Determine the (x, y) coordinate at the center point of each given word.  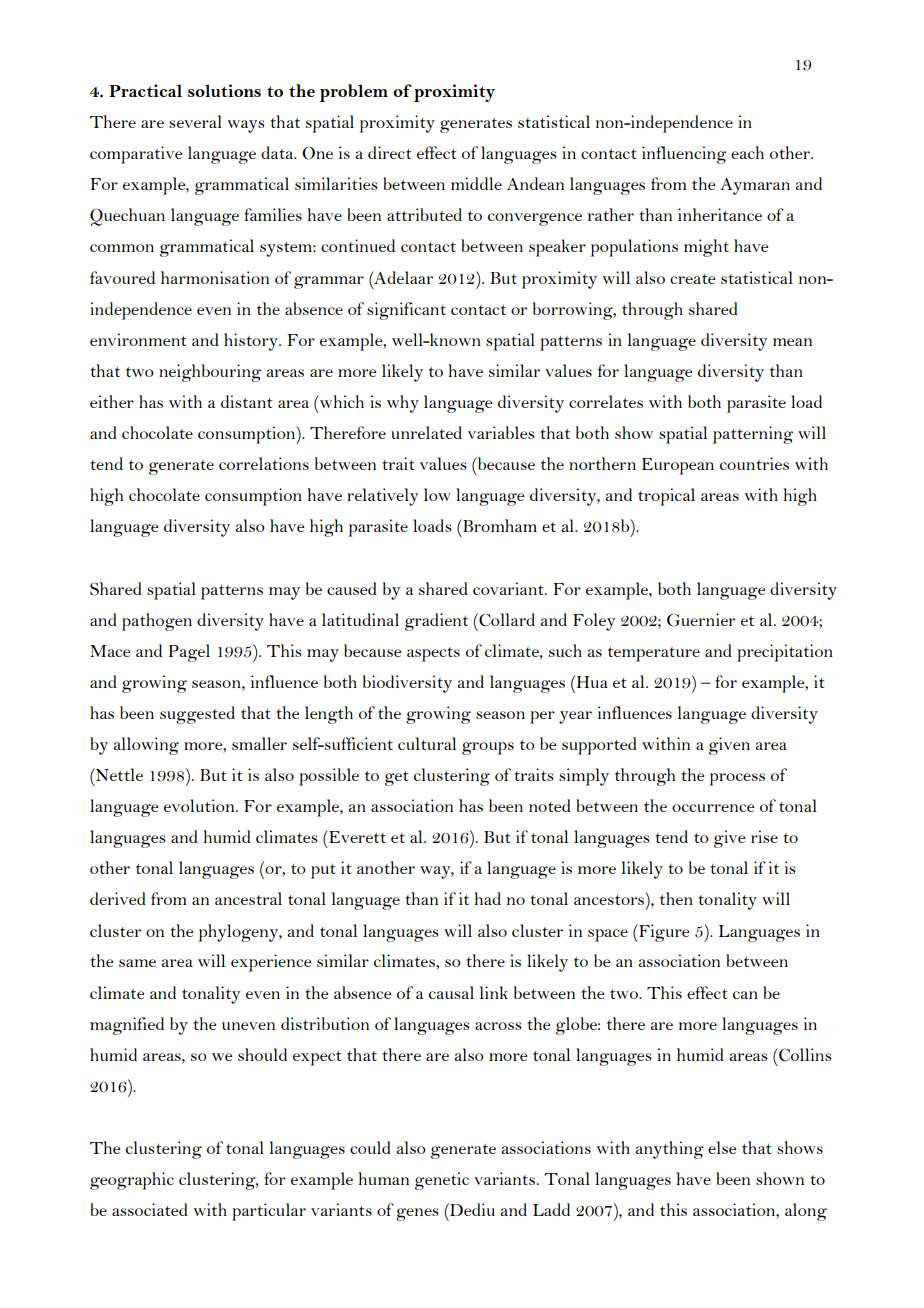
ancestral (248, 898)
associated (150, 1209)
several (195, 121)
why (403, 404)
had (487, 898)
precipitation (785, 653)
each (747, 152)
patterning (753, 435)
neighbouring (210, 373)
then (676, 898)
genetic (442, 1181)
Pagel (189, 653)
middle (476, 183)
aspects (433, 654)
